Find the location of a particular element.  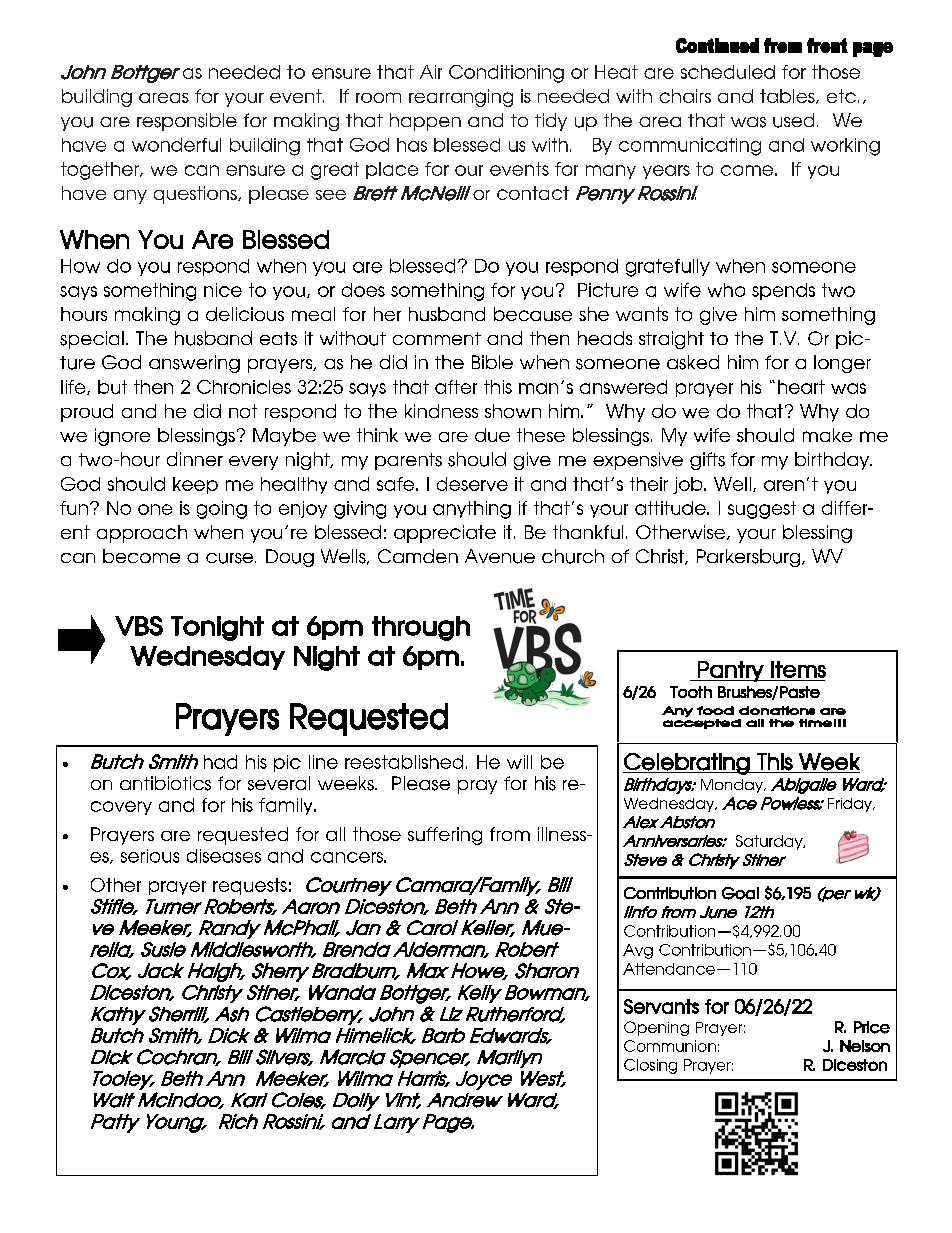

curse is located at coordinates (231, 558).
